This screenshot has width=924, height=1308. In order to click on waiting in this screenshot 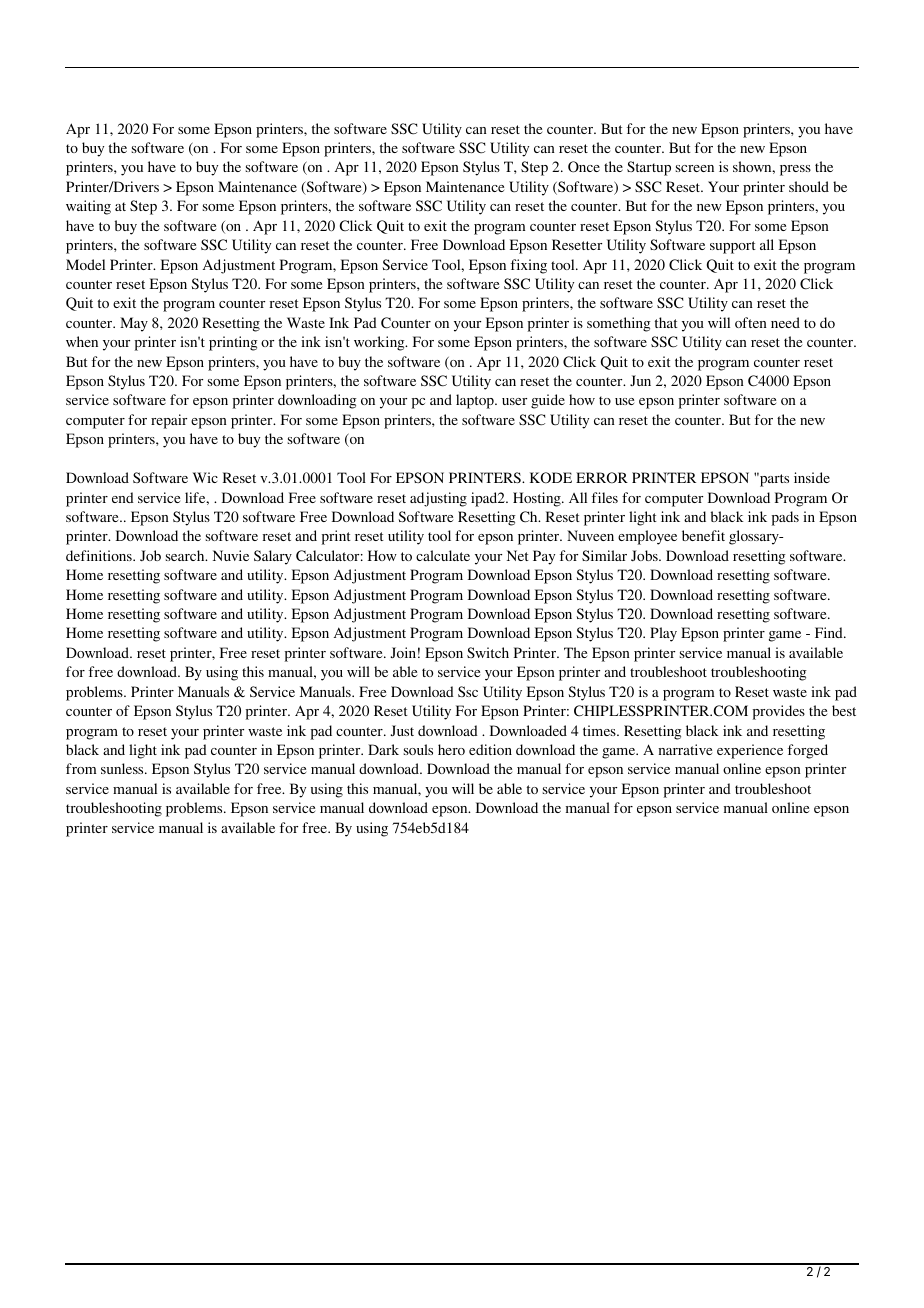, I will do `click(88, 207)`.
